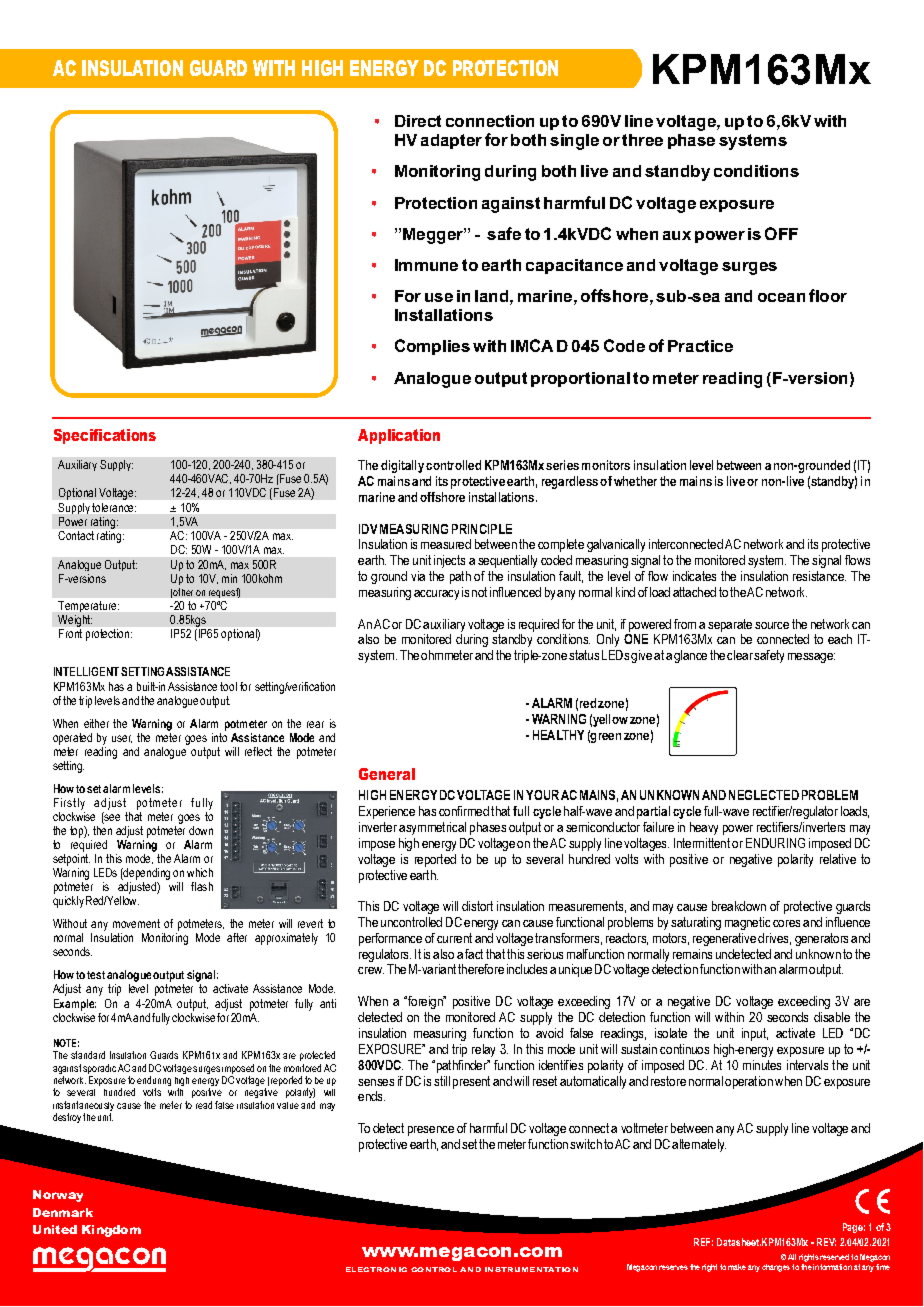  Describe the element at coordinates (781, 297) in the document. I see `ocean` at that location.
